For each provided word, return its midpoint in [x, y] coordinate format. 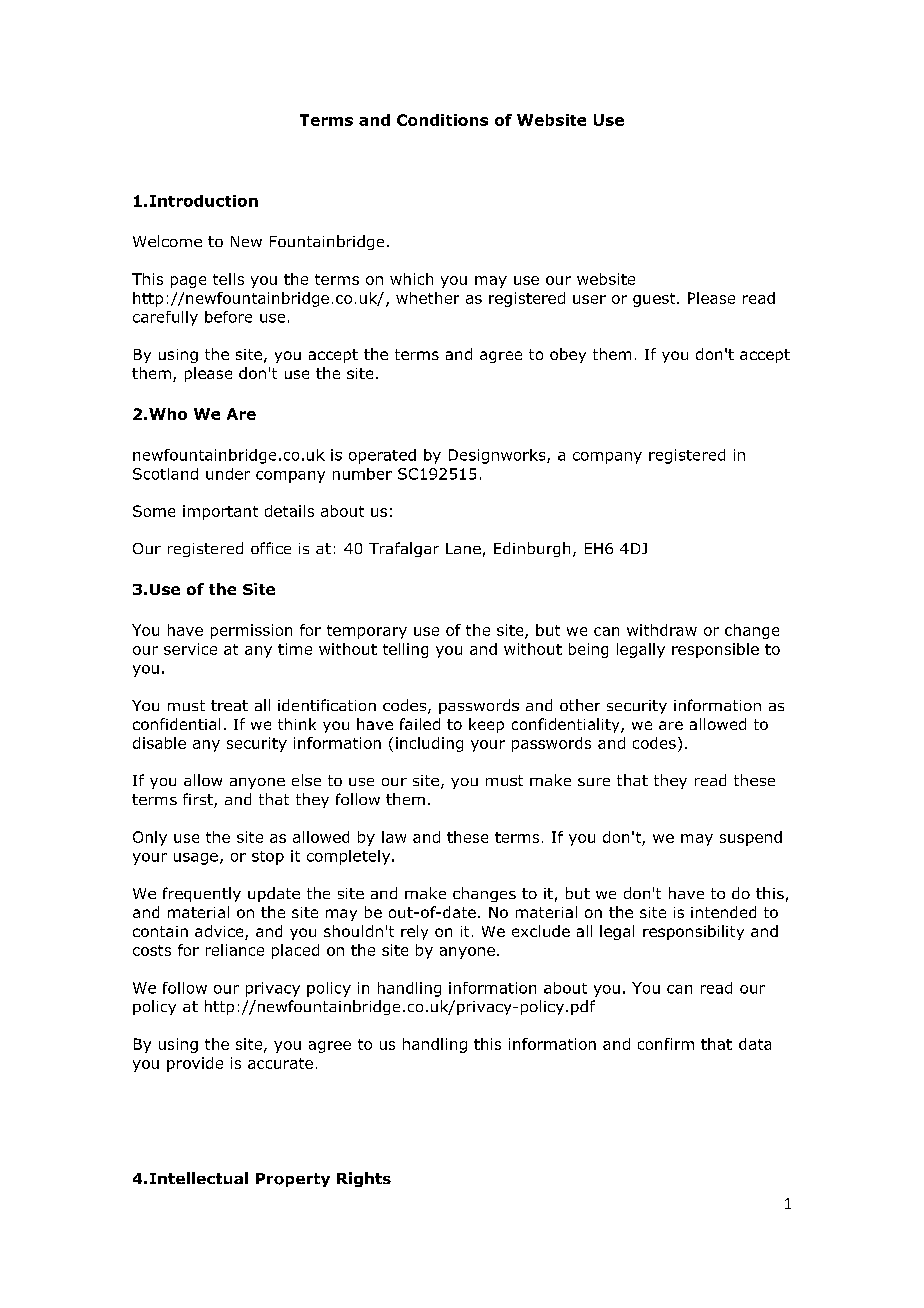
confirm [666, 1044]
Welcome [167, 241]
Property [293, 1180]
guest [655, 300]
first [199, 800]
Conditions [442, 120]
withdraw [662, 630]
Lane [463, 548]
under [228, 474]
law [394, 837]
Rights [364, 1179]
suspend [751, 838]
